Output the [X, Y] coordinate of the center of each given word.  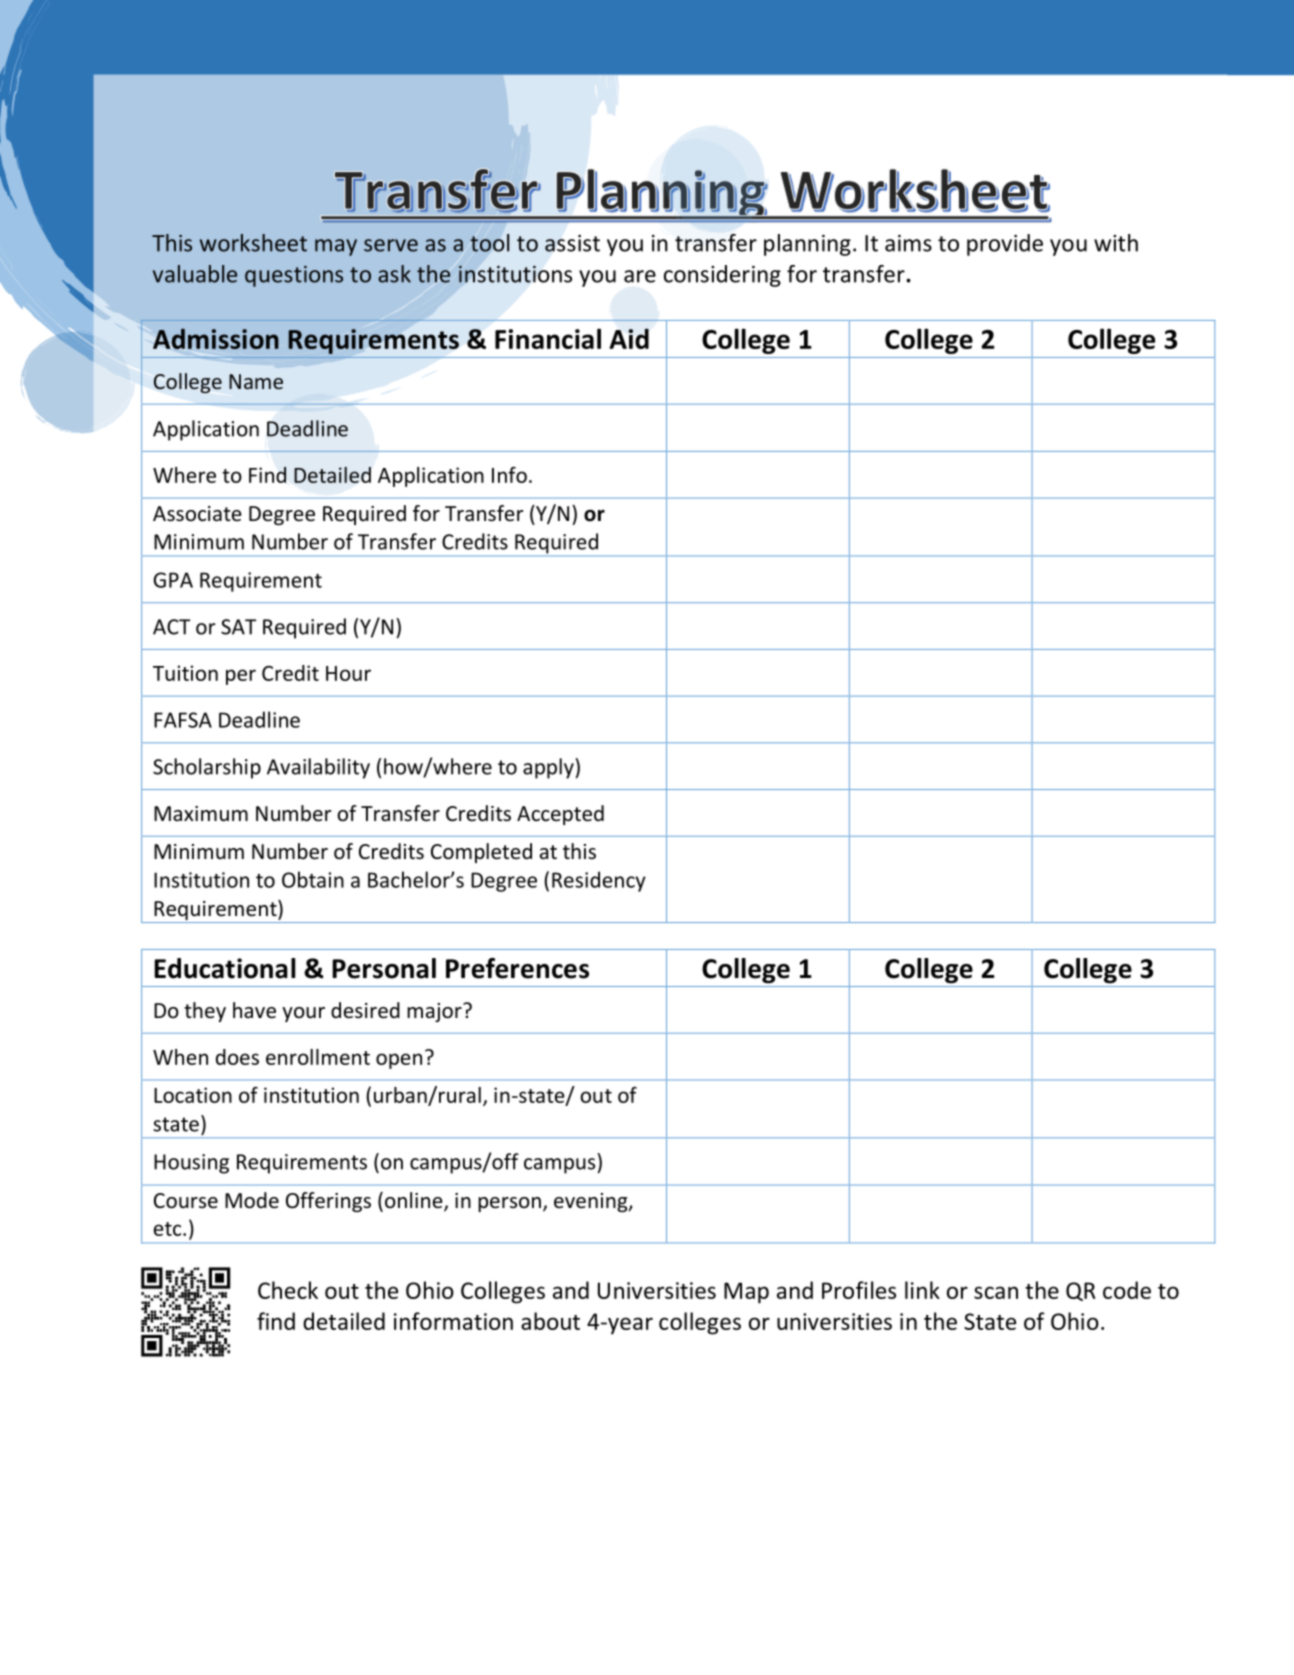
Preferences [517, 968]
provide [1005, 245]
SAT [238, 627]
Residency [599, 881]
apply [549, 768]
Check [288, 1290]
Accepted [560, 815]
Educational [224, 968]
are [640, 276]
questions [294, 276]
